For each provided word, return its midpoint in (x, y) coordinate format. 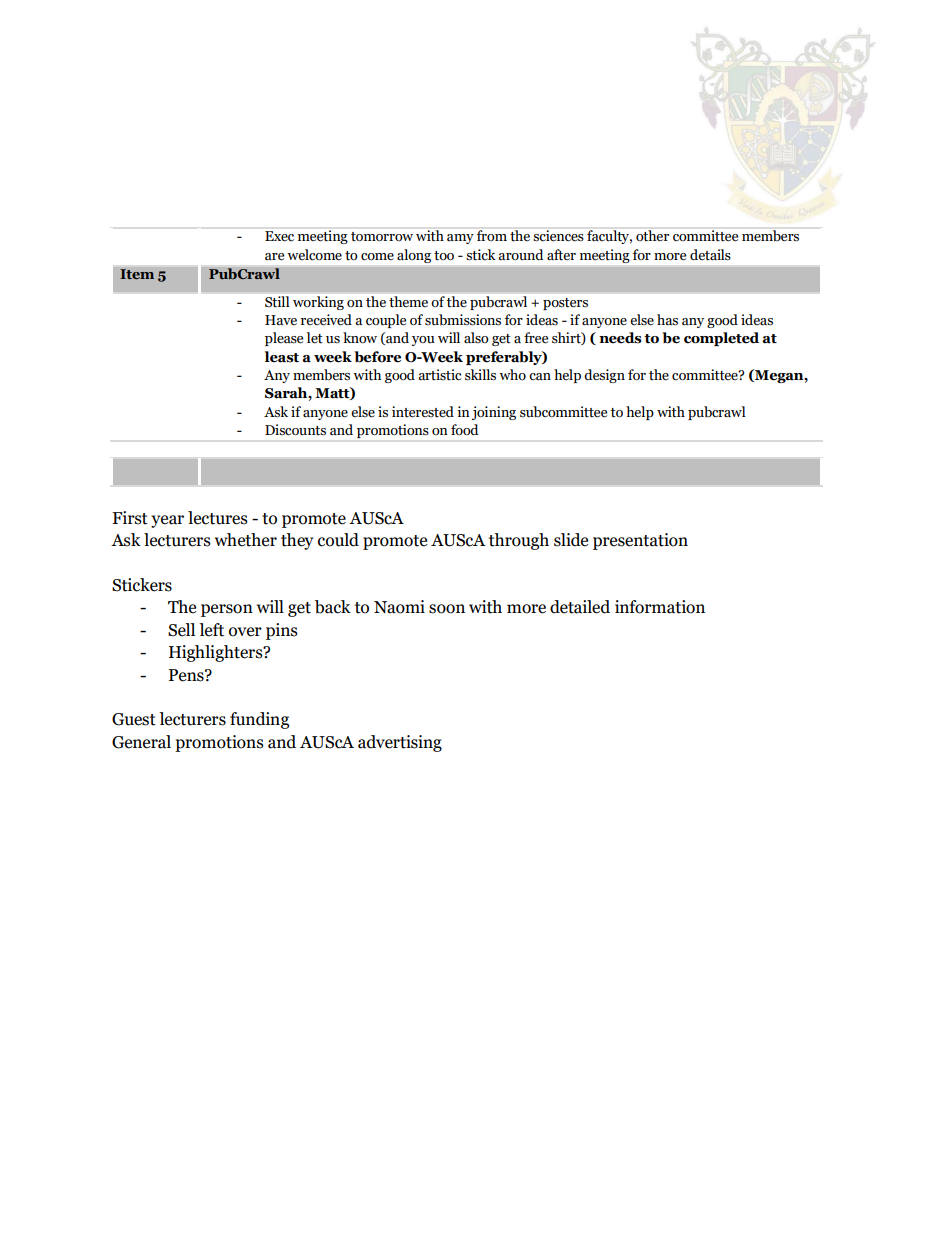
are (274, 257)
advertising (400, 743)
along (414, 256)
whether (246, 540)
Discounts (295, 430)
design (604, 376)
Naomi (399, 607)
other (652, 236)
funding (259, 720)
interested (423, 412)
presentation (640, 541)
